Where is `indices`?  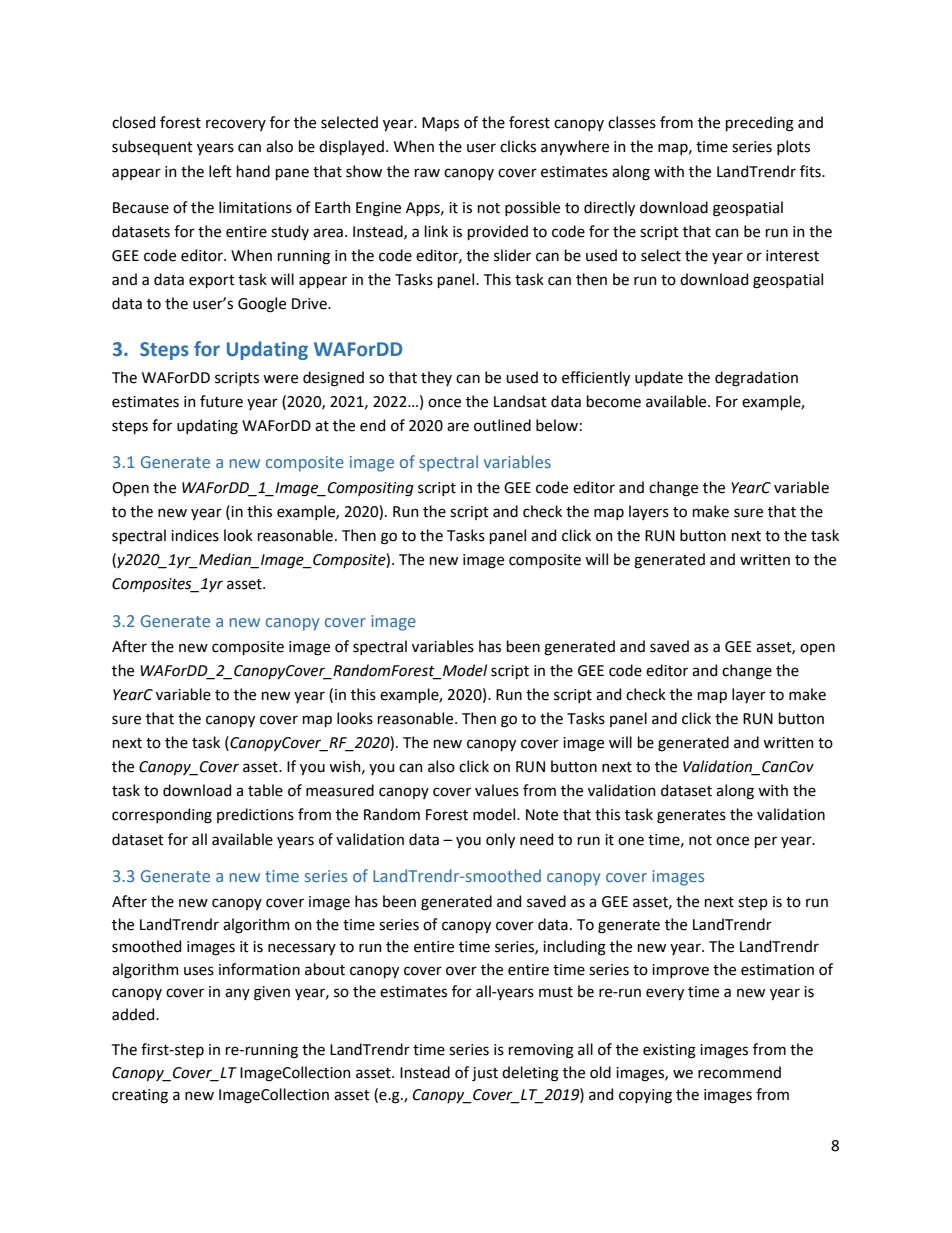 indices is located at coordinates (195, 535).
